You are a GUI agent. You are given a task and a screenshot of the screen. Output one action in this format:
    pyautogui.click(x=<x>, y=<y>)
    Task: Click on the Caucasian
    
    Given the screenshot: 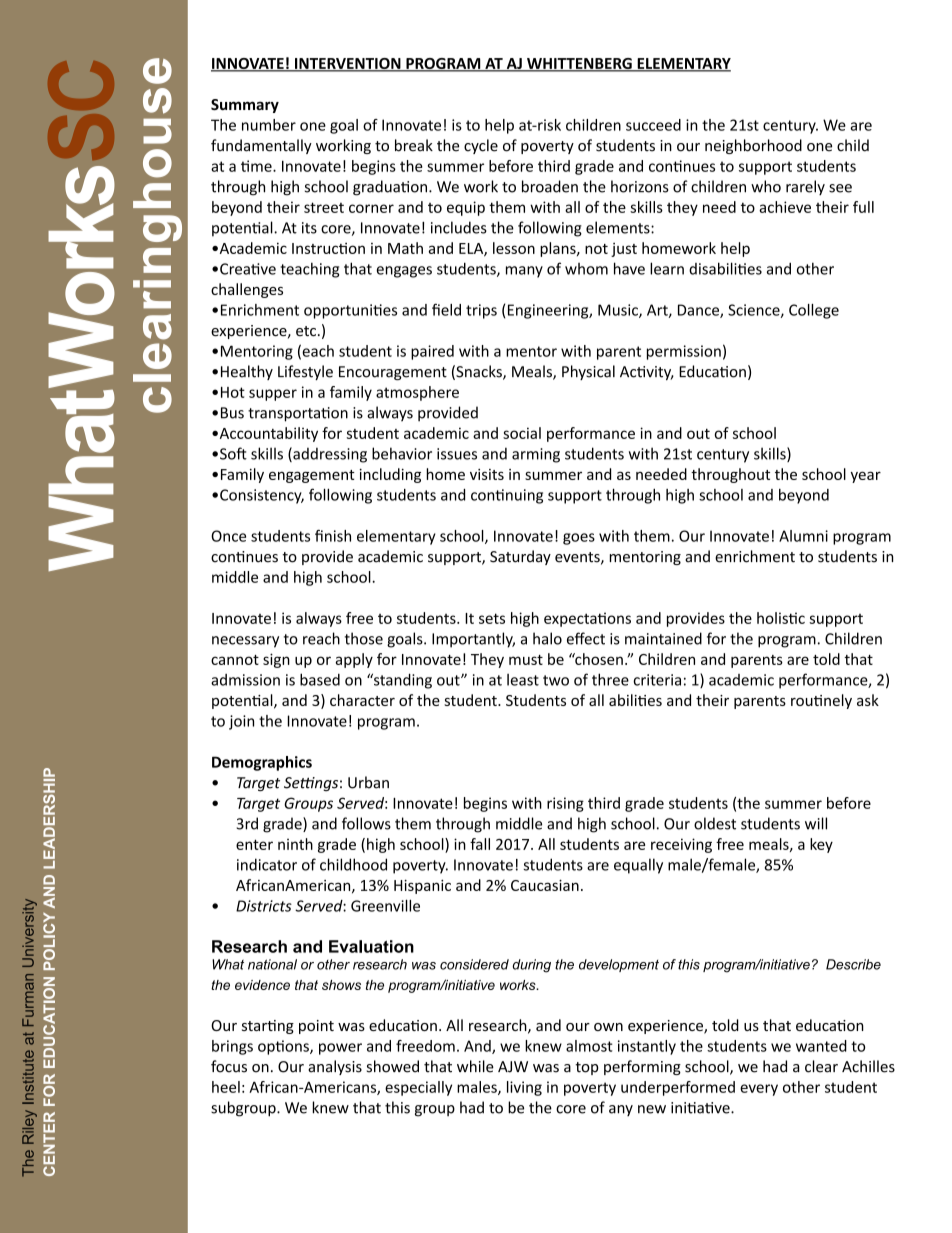 What is the action you would take?
    pyautogui.click(x=545, y=885)
